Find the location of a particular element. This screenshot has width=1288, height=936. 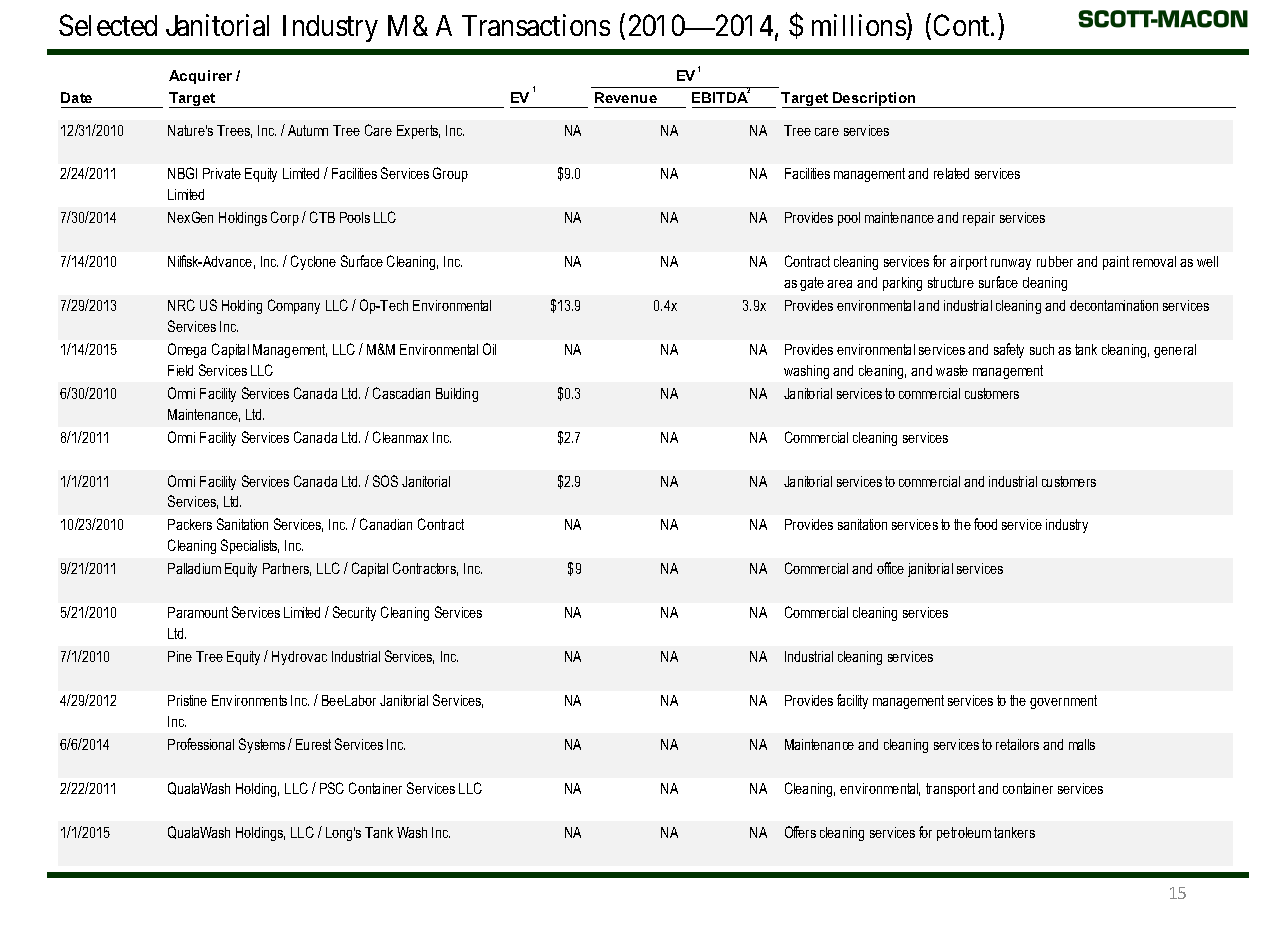

Acquirer is located at coordinates (200, 77).
